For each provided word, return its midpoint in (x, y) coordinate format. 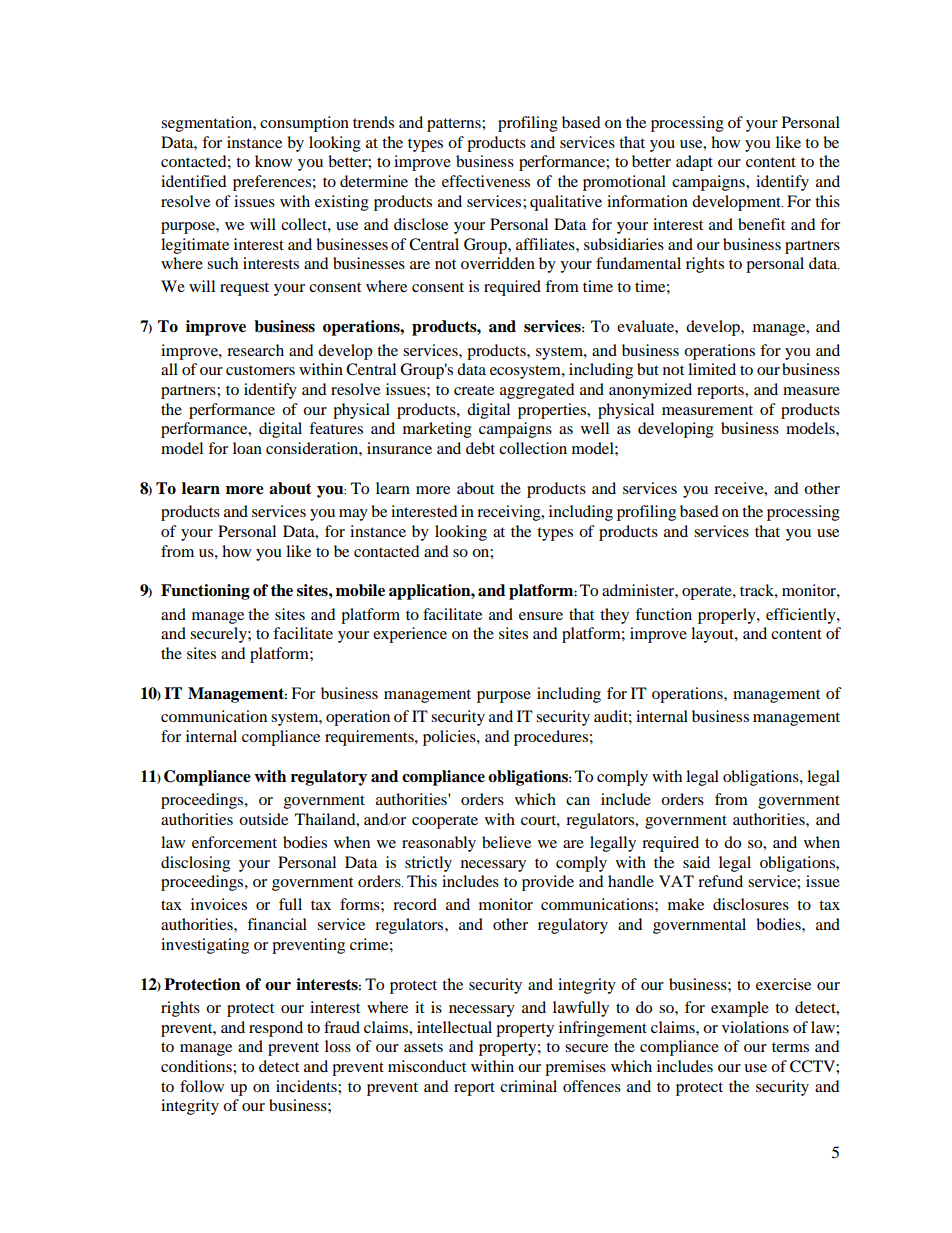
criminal (528, 1086)
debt (480, 448)
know (273, 161)
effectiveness (486, 181)
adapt (694, 163)
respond (276, 1029)
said (696, 862)
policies (450, 738)
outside (263, 819)
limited (712, 369)
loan (247, 448)
